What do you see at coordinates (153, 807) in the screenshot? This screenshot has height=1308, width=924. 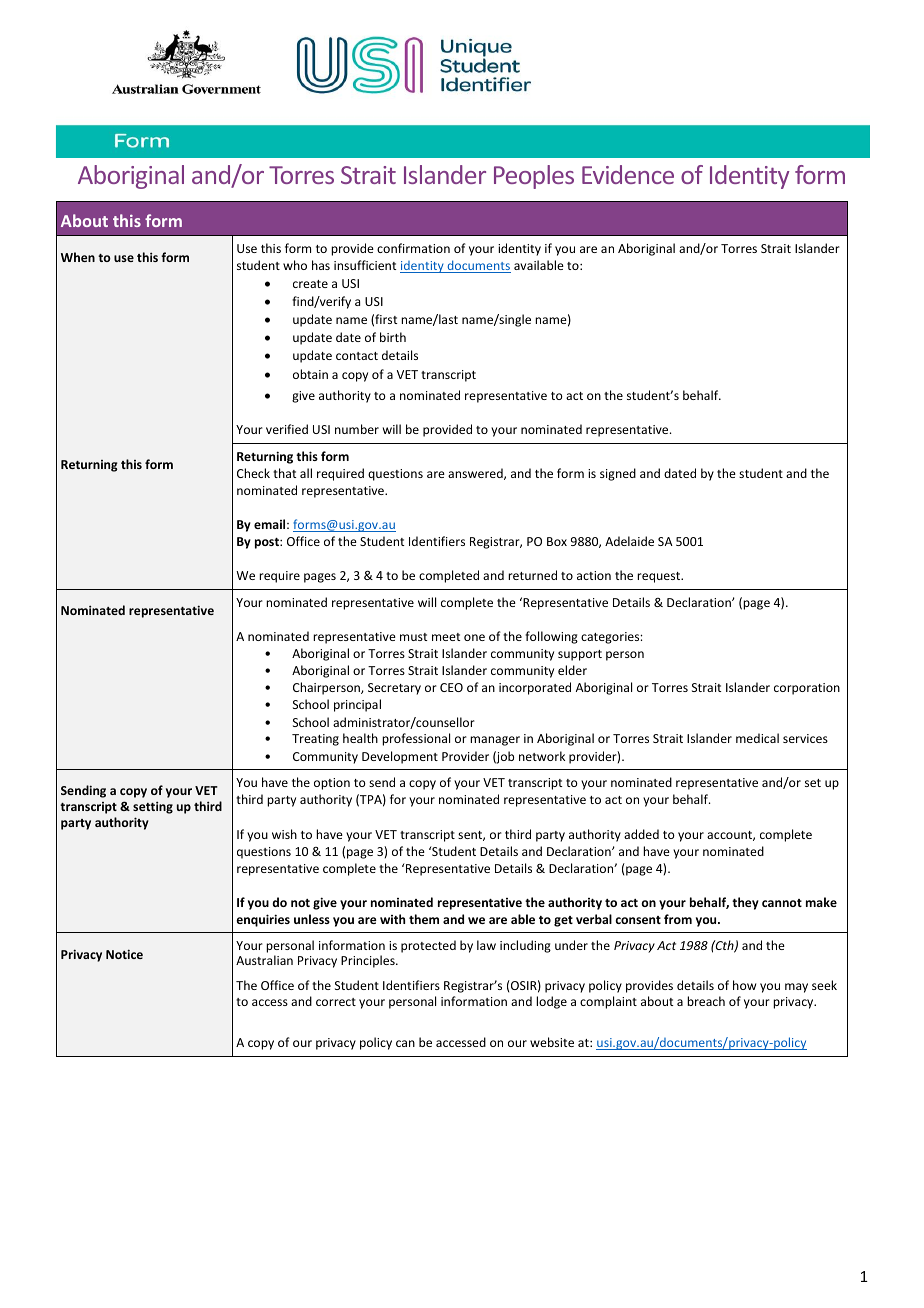 I see `setting` at bounding box center [153, 807].
